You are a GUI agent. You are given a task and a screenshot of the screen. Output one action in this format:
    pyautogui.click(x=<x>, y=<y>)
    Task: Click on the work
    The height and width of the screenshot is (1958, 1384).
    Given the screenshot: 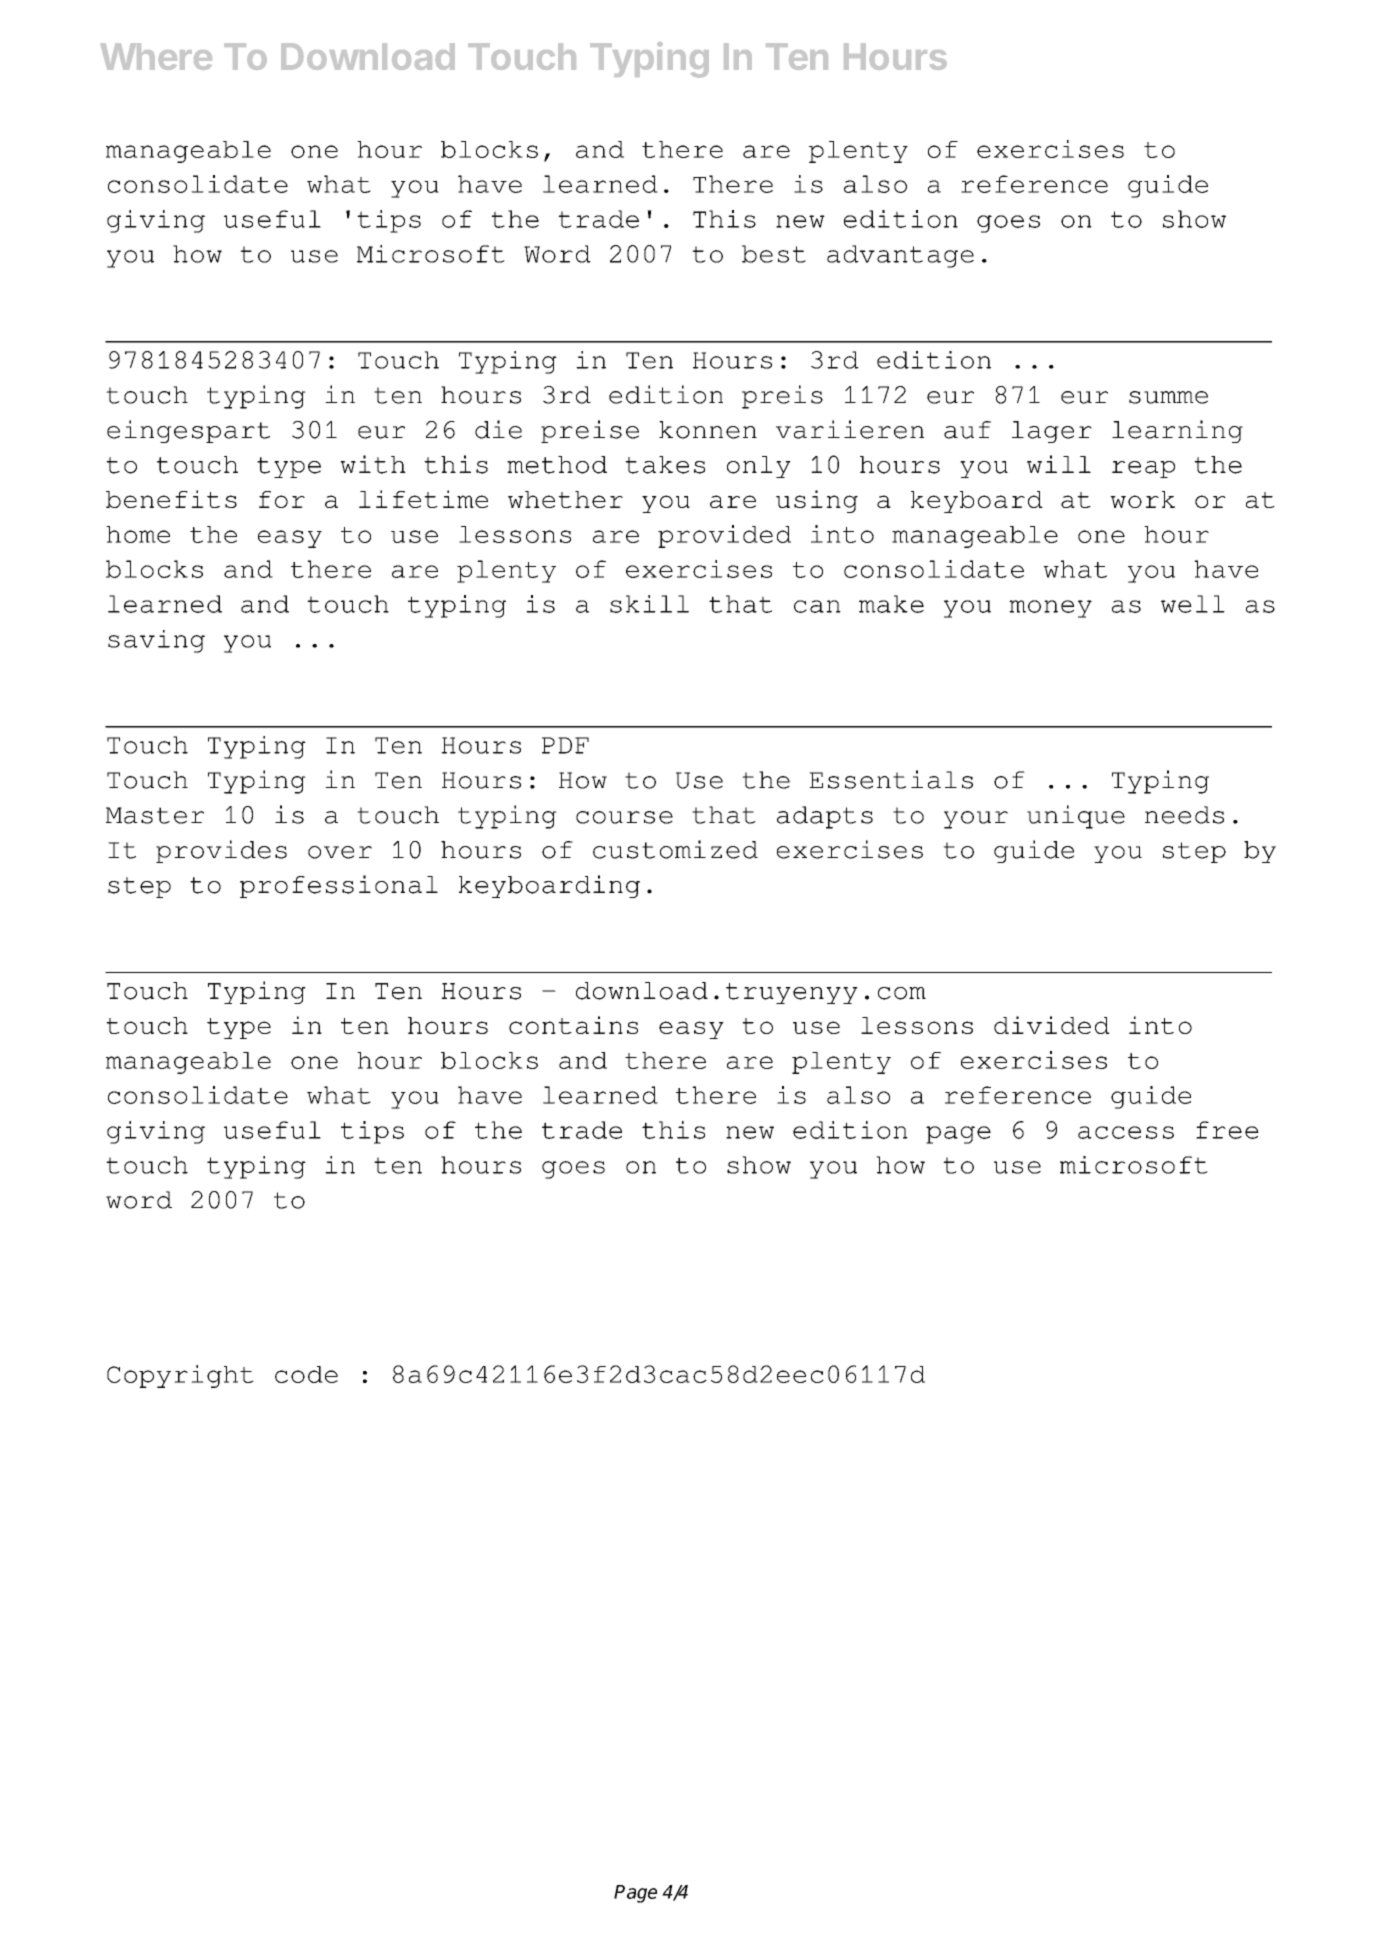 What is the action you would take?
    pyautogui.click(x=1142, y=499)
